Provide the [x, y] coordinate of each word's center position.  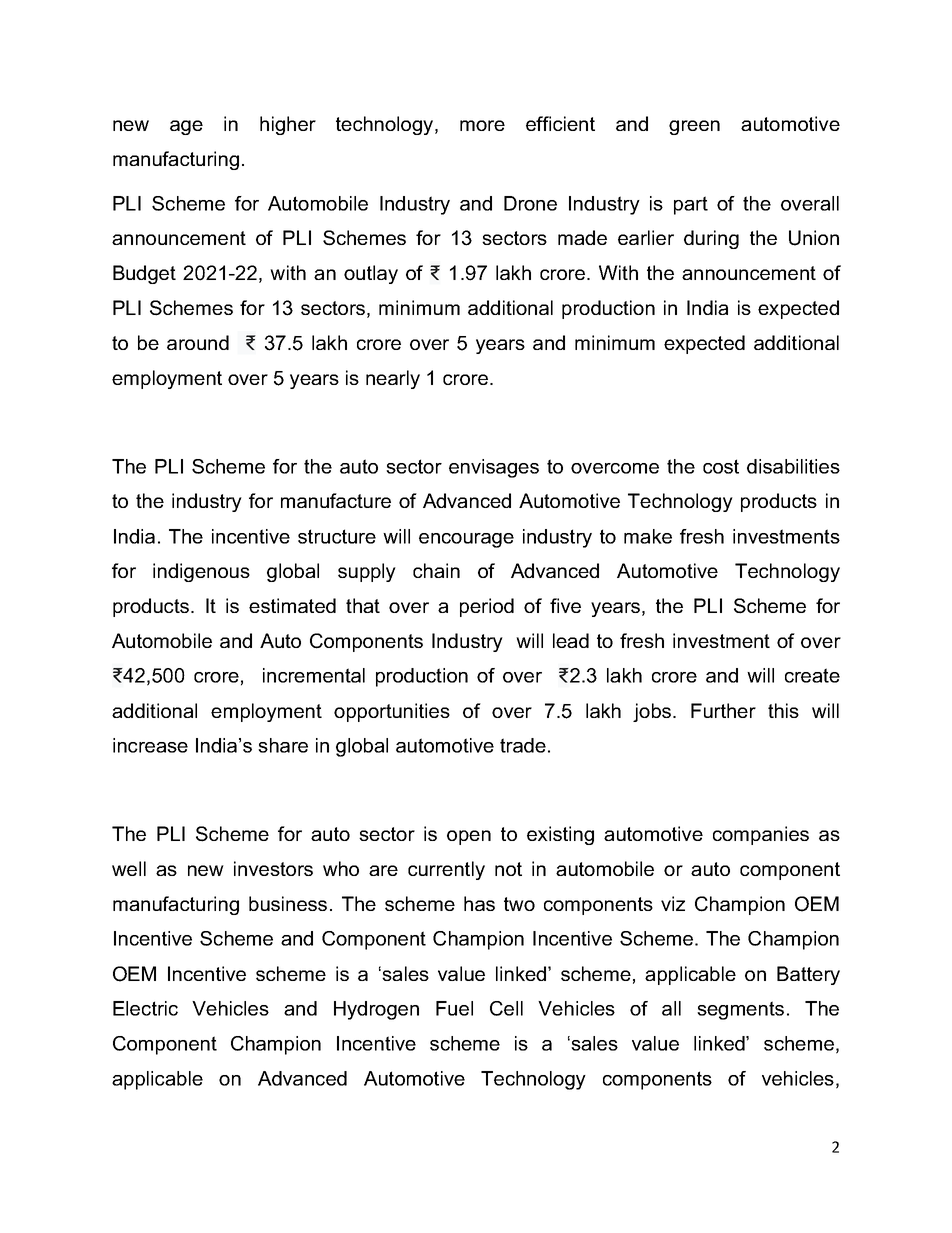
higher [288, 125]
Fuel [454, 1008]
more [482, 125]
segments [740, 1010]
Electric [145, 1008]
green [694, 127]
